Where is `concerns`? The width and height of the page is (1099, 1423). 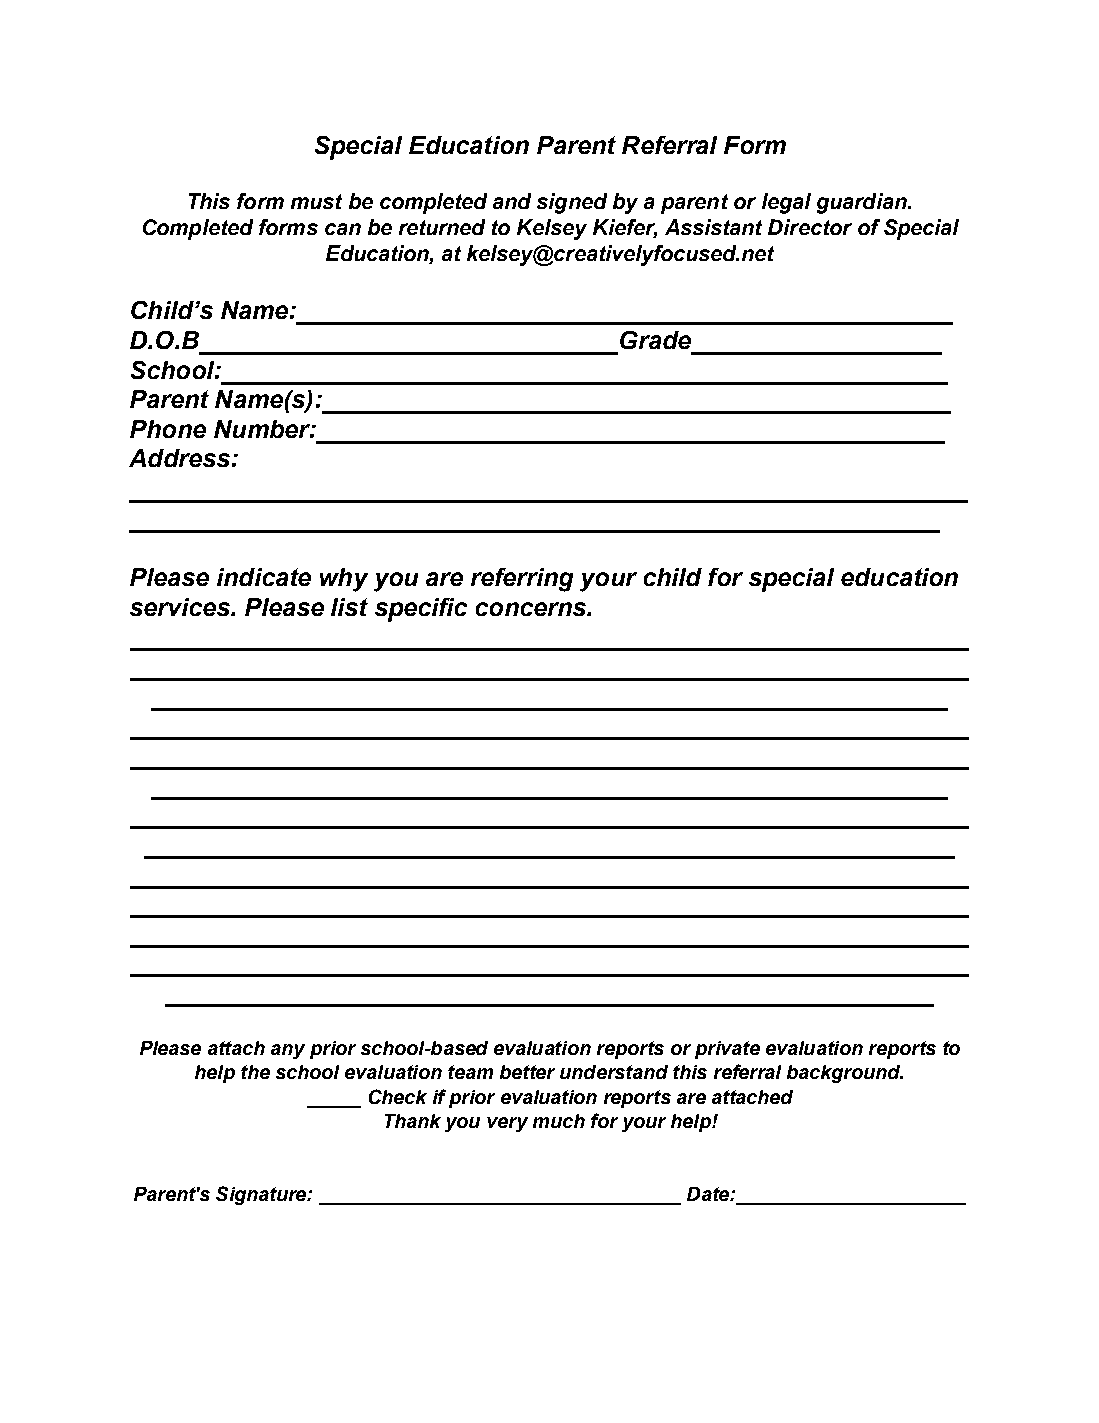
concerns is located at coordinates (532, 609).
